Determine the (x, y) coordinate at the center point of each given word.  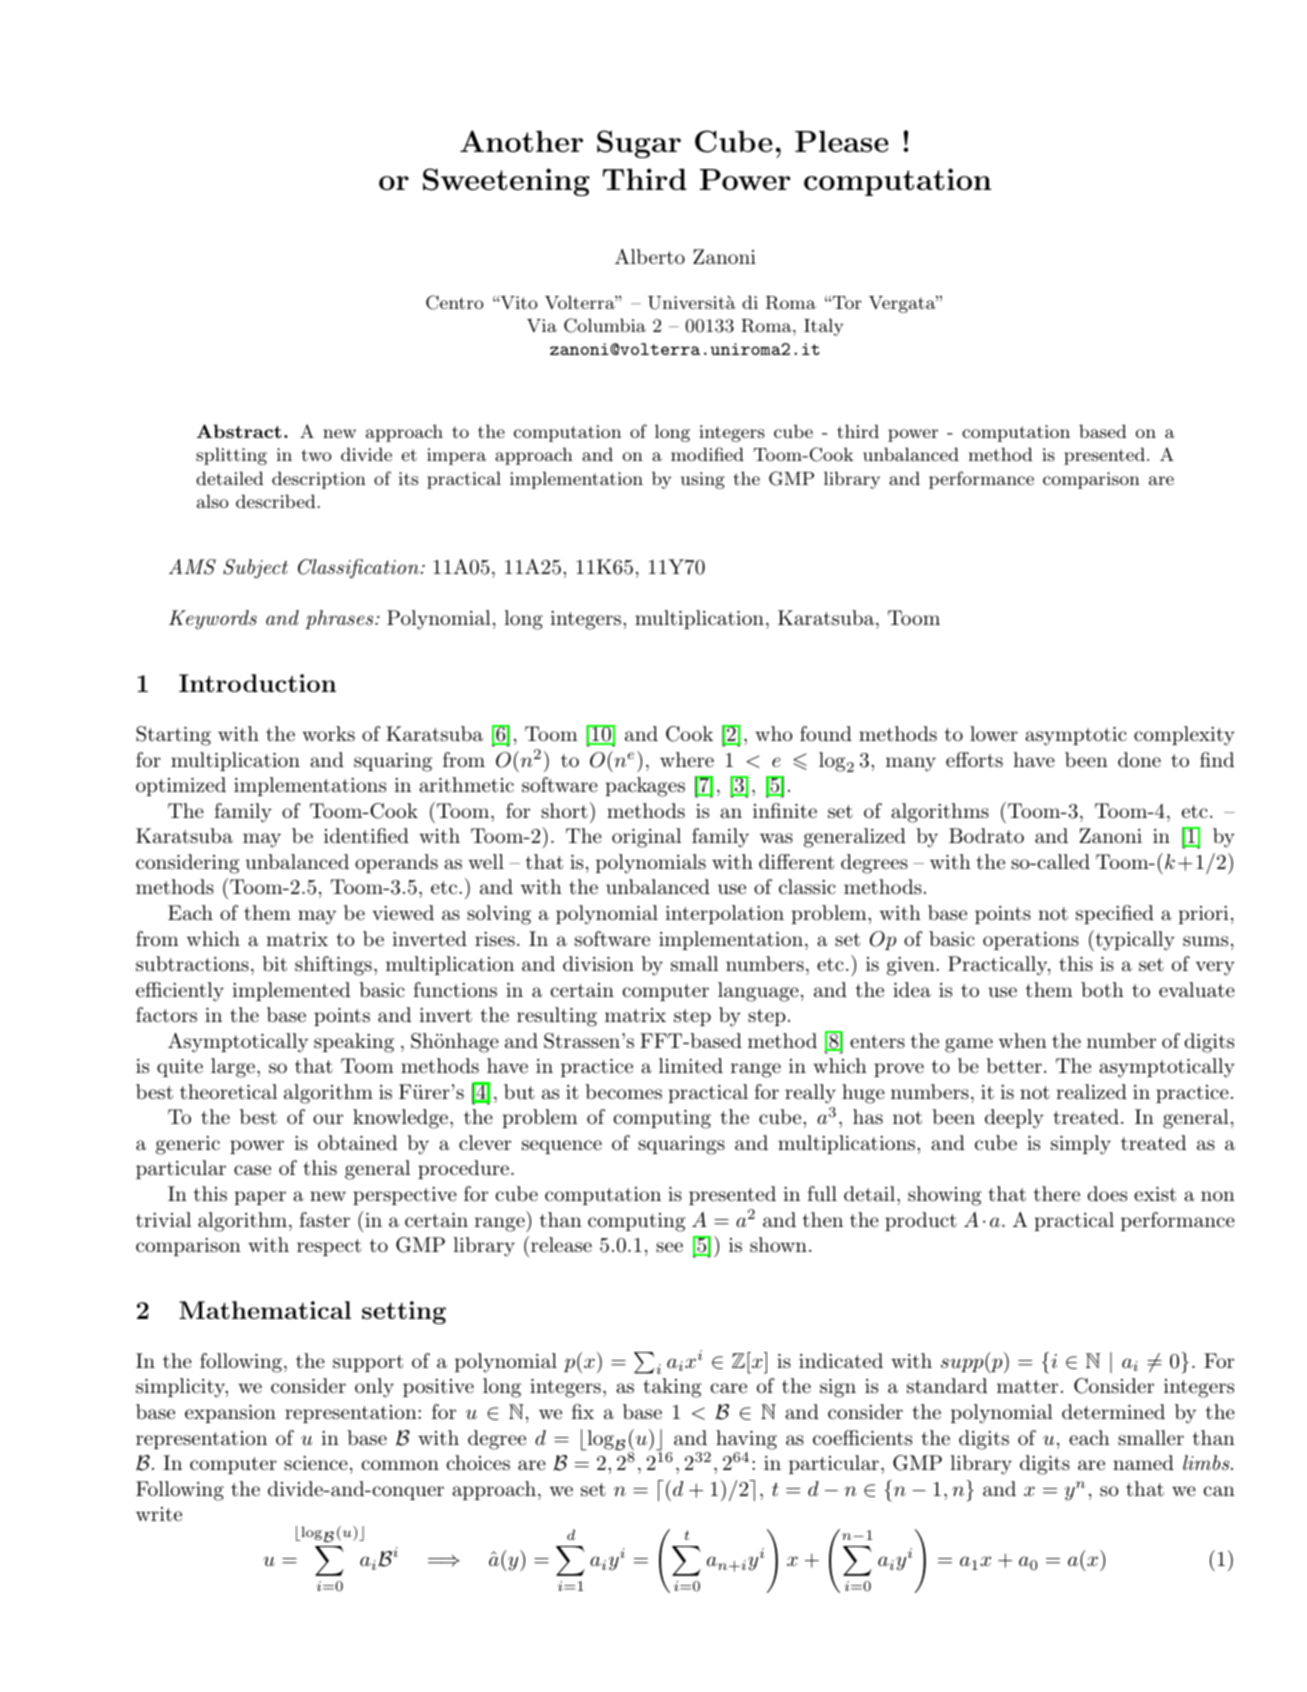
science (316, 1463)
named (1143, 1463)
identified (366, 836)
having (746, 1440)
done (1139, 759)
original (646, 838)
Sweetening (506, 182)
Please (841, 141)
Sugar (639, 144)
